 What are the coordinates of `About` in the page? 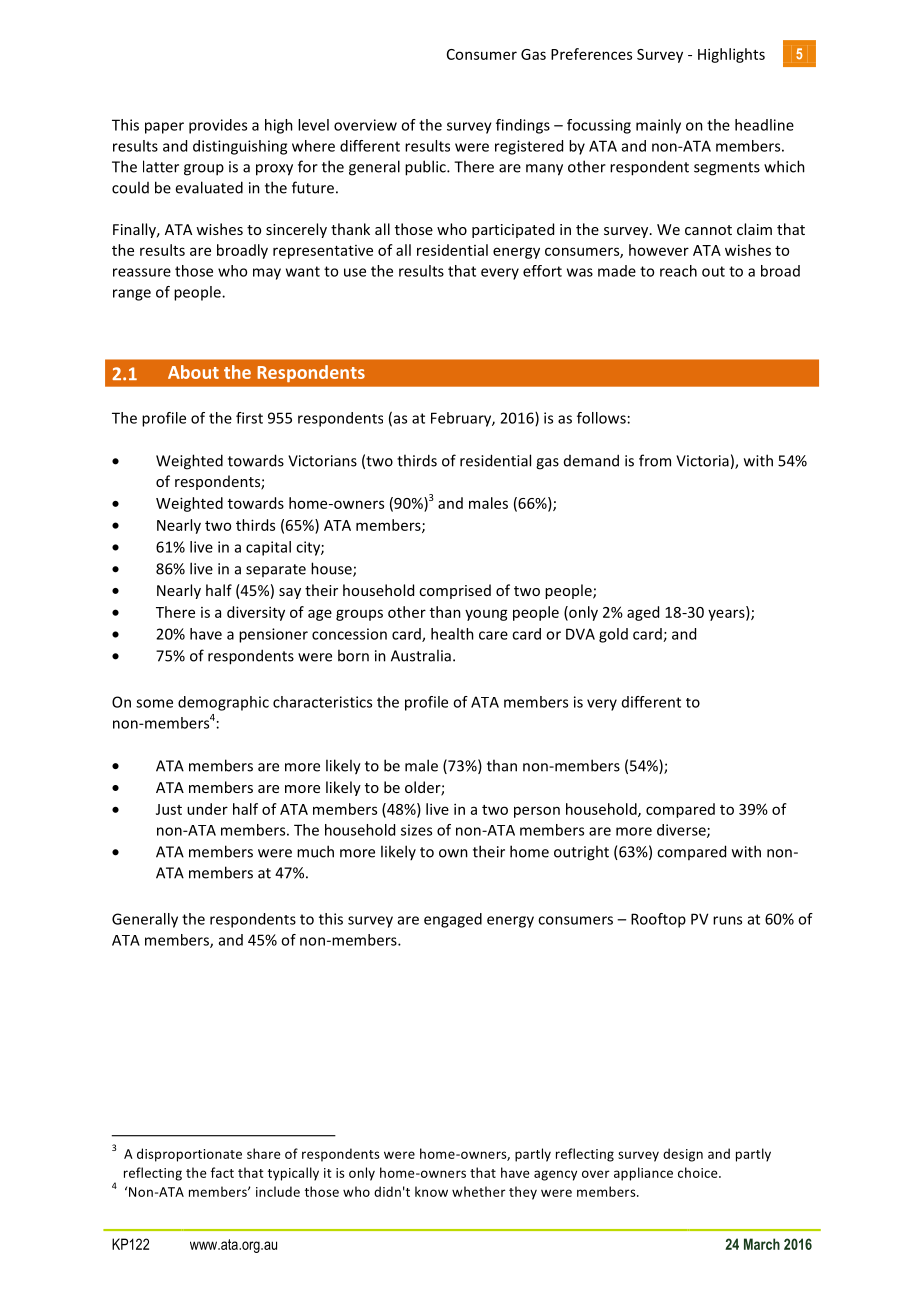 It's located at (193, 372).
